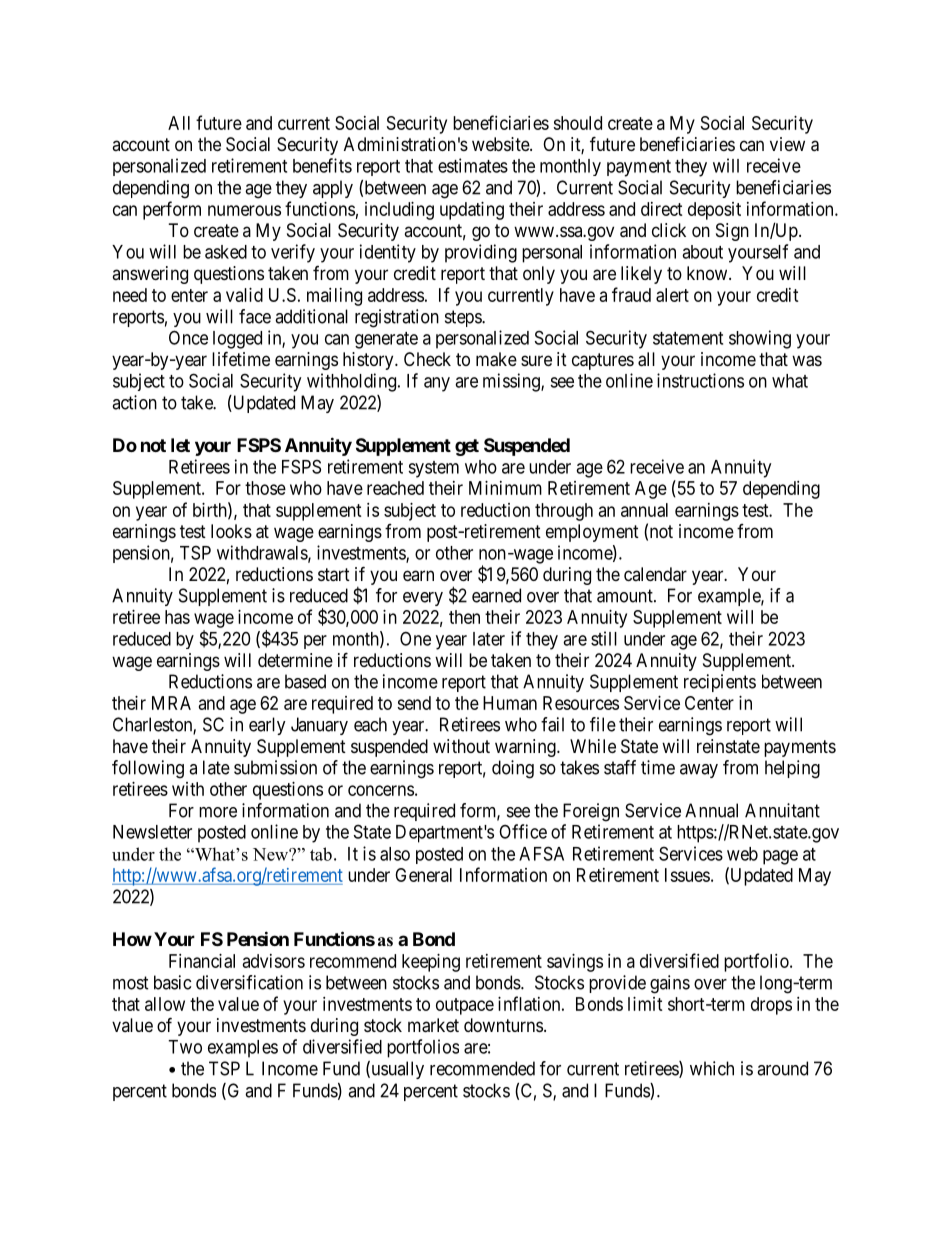 The height and width of the screenshot is (1233, 952). Describe the element at coordinates (244, 210) in the screenshot. I see `numerous` at that location.
